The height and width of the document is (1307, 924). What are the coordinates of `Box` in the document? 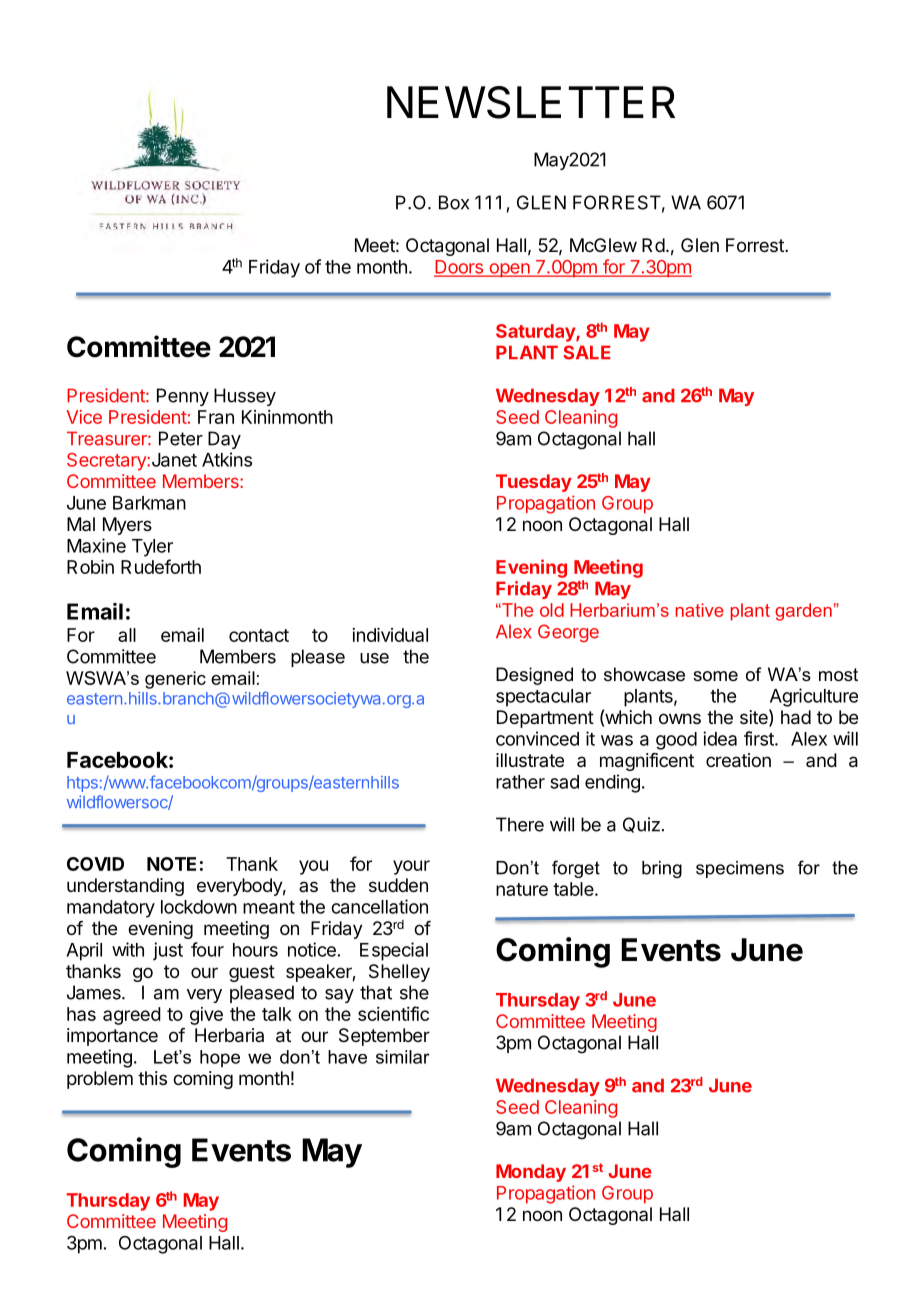 It's located at (454, 202).
